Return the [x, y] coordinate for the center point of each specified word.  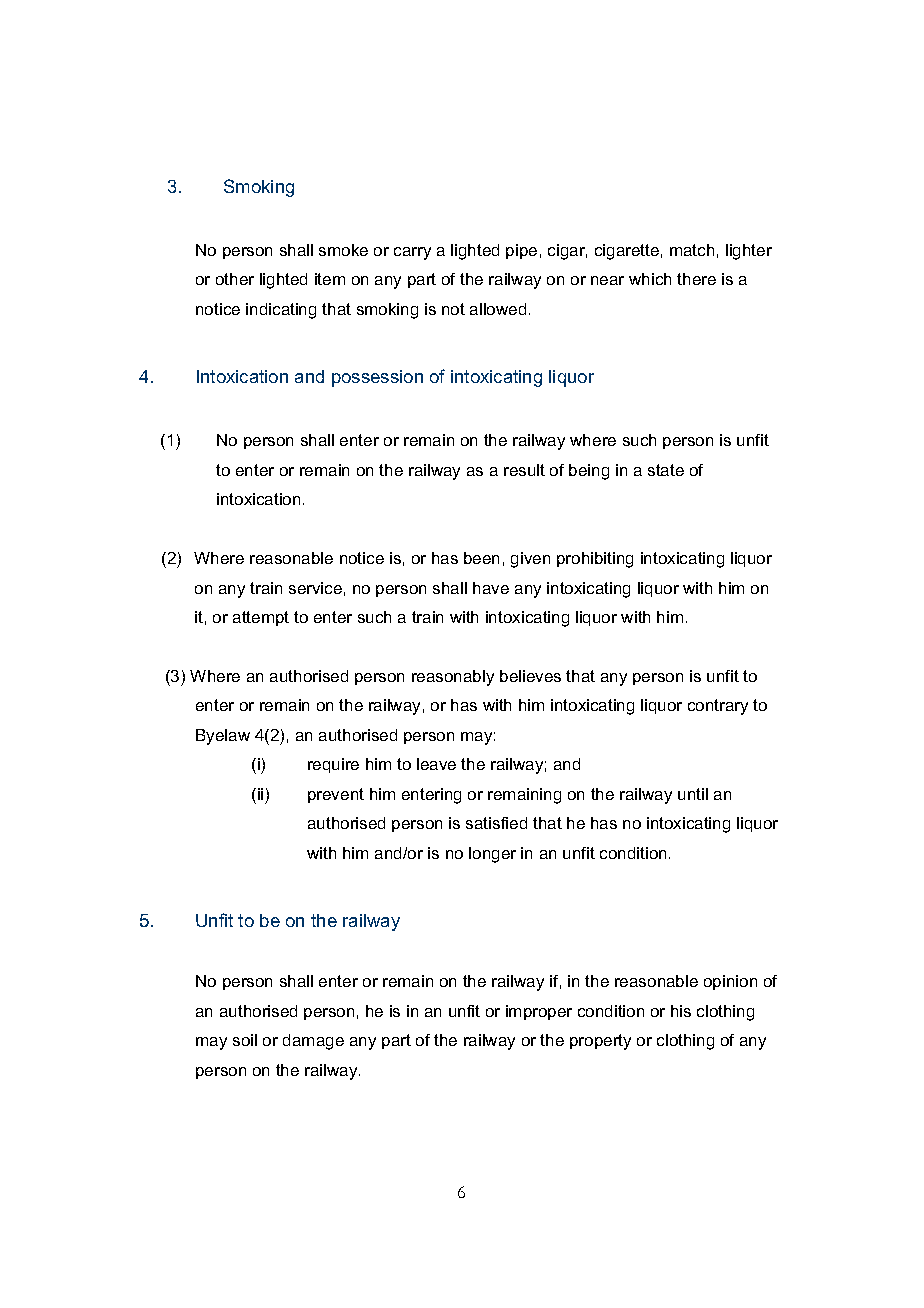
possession [377, 378]
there [696, 279]
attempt [261, 618]
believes [530, 676]
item [330, 279]
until [693, 794]
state [666, 470]
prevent [336, 795]
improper [539, 1012]
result [524, 470]
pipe [521, 251]
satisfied [496, 823]
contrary [718, 707]
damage [313, 1042]
